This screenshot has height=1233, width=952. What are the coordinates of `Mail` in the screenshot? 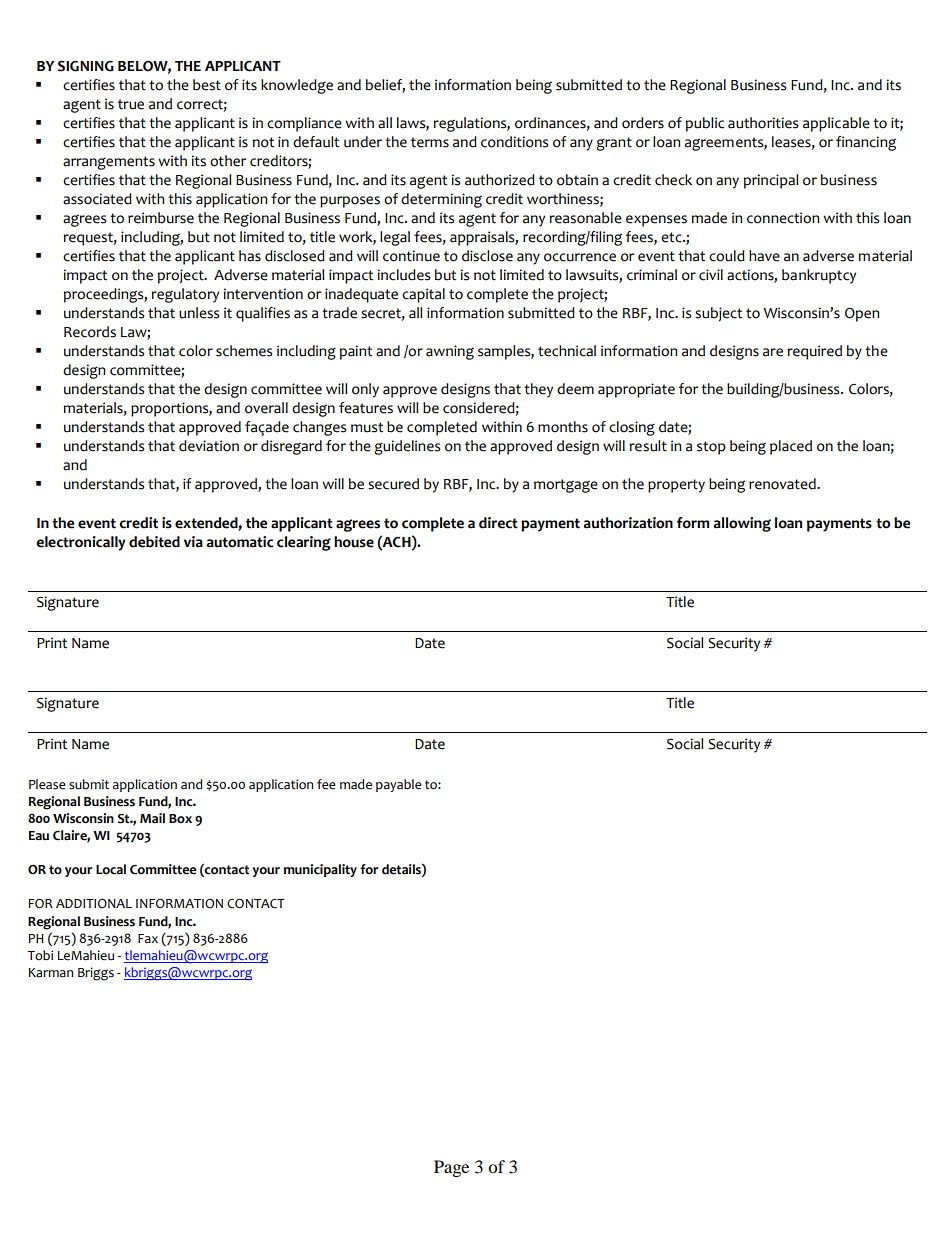 It's located at (152, 818).
